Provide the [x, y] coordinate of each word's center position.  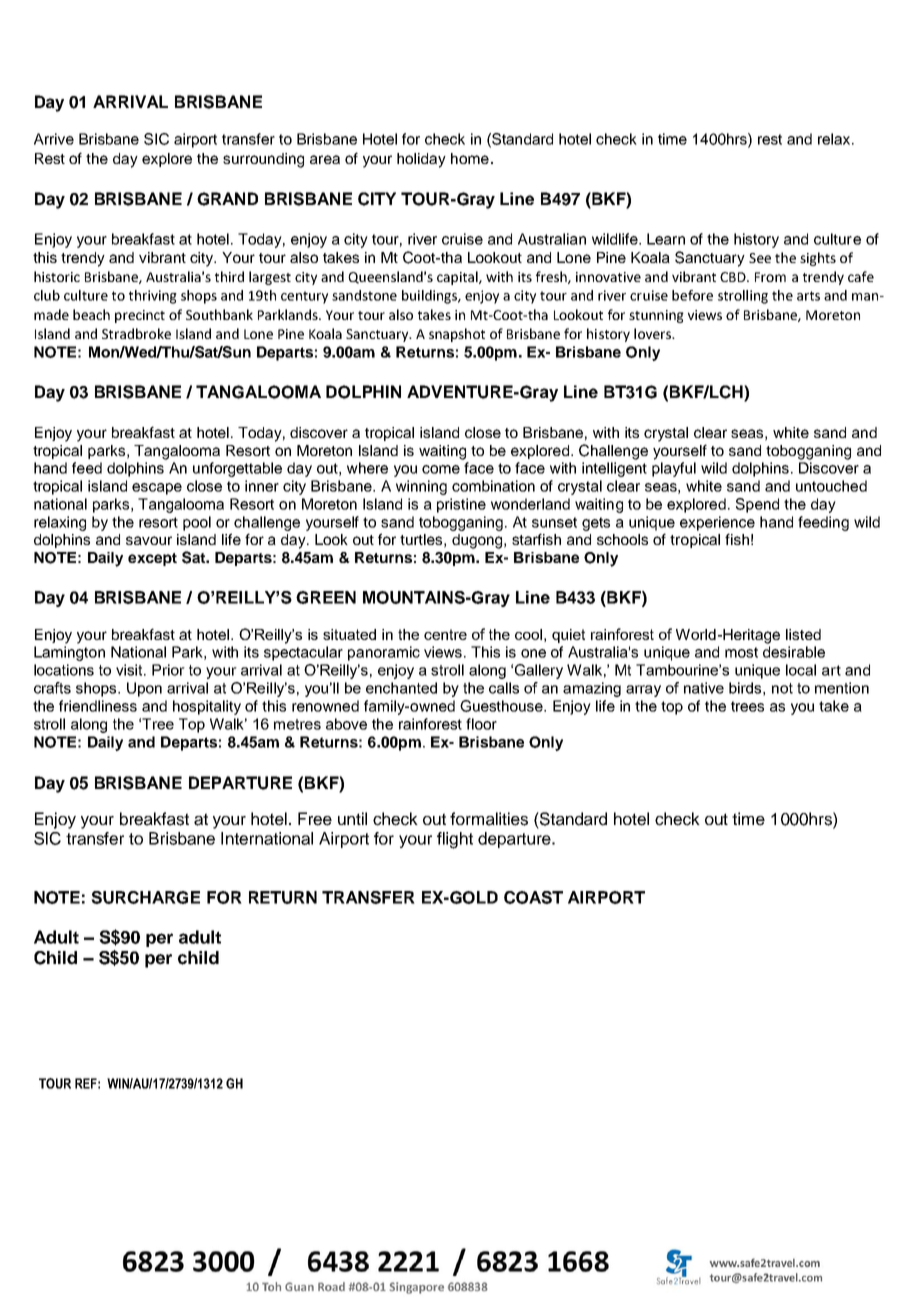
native [704, 688]
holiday [421, 160]
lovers [653, 333]
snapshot [457, 335]
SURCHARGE [145, 897]
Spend [757, 505]
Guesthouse [502, 706]
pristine [461, 505]
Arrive [54, 139]
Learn [666, 239]
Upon [144, 689]
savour [149, 540]
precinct [140, 316]
